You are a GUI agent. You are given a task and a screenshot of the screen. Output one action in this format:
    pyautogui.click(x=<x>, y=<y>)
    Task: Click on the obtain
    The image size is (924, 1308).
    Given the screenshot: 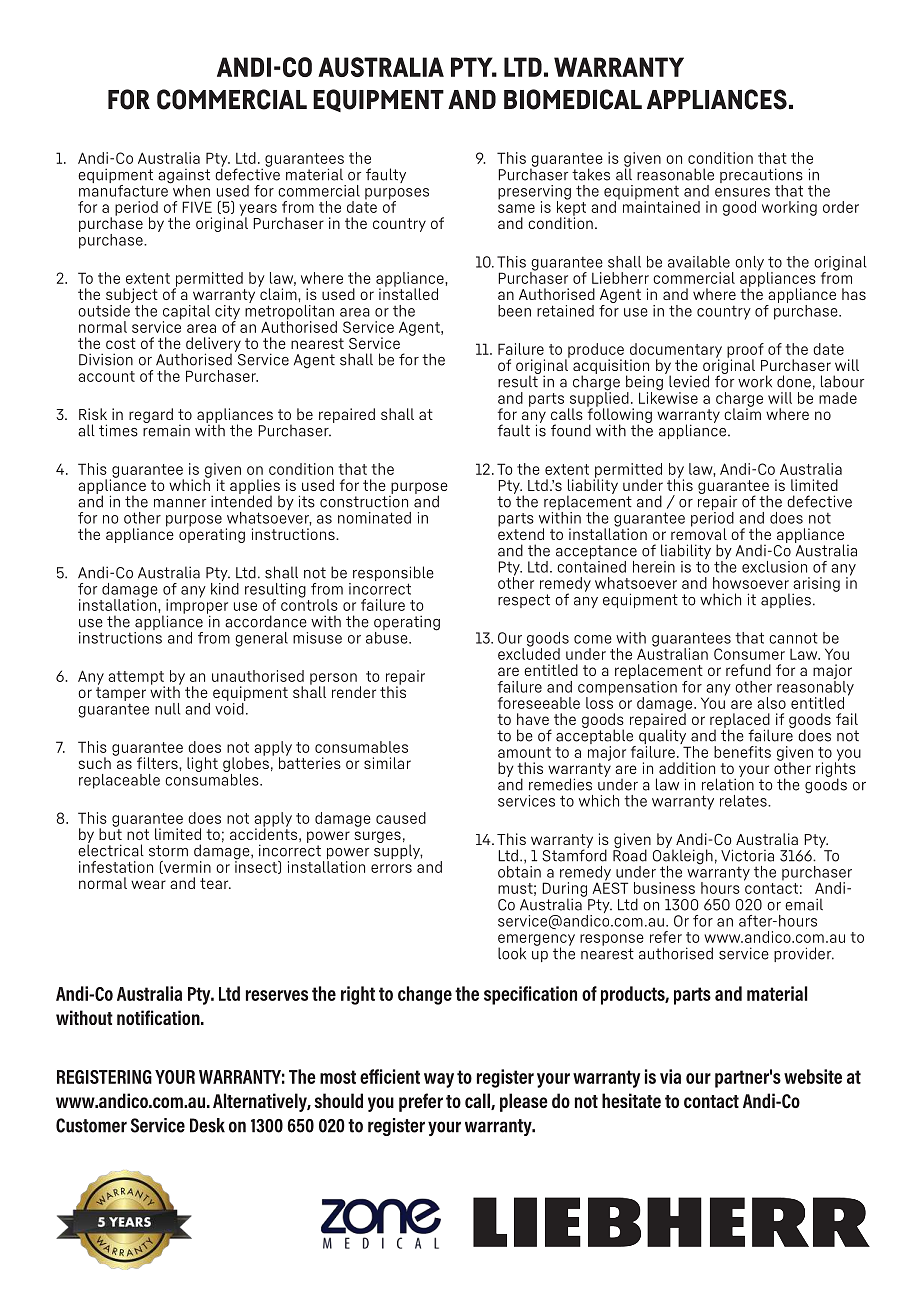 What is the action you would take?
    pyautogui.click(x=519, y=870)
